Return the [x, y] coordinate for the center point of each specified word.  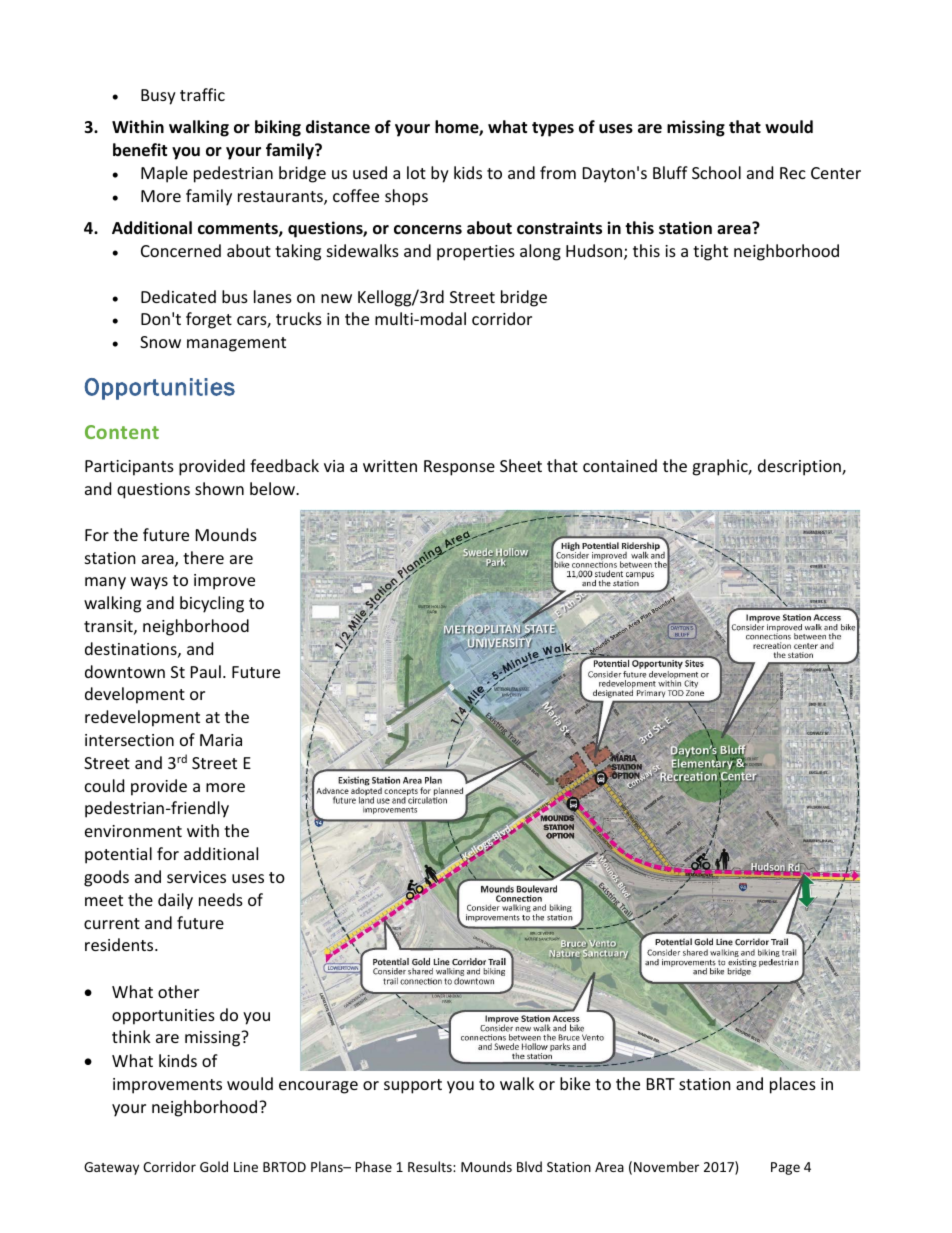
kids [468, 172]
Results [431, 1166]
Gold [214, 1166]
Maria [221, 740]
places [793, 1085]
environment [133, 831]
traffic [202, 94]
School [716, 172]
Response [459, 468]
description [800, 467]
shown [219, 488]
